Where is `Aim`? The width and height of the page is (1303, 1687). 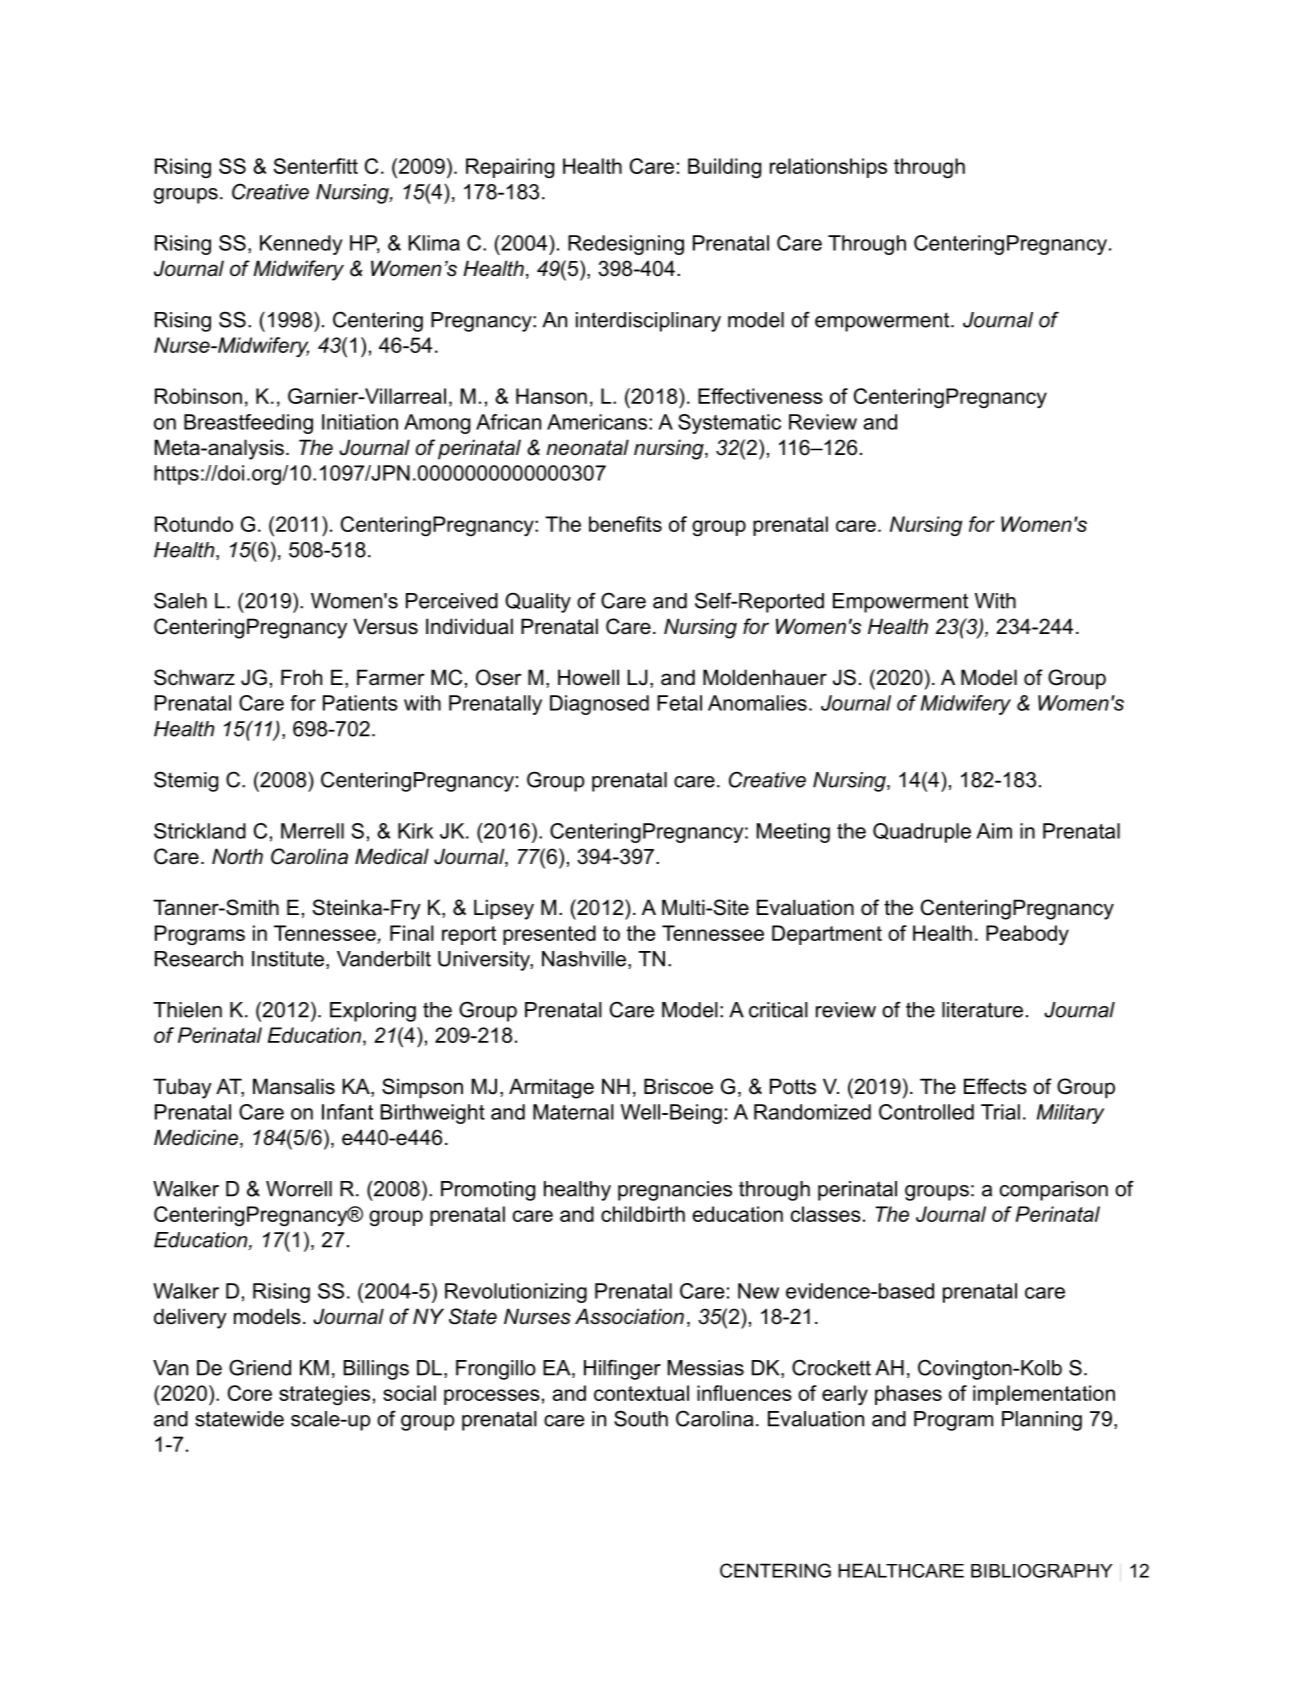
Aim is located at coordinates (994, 831).
